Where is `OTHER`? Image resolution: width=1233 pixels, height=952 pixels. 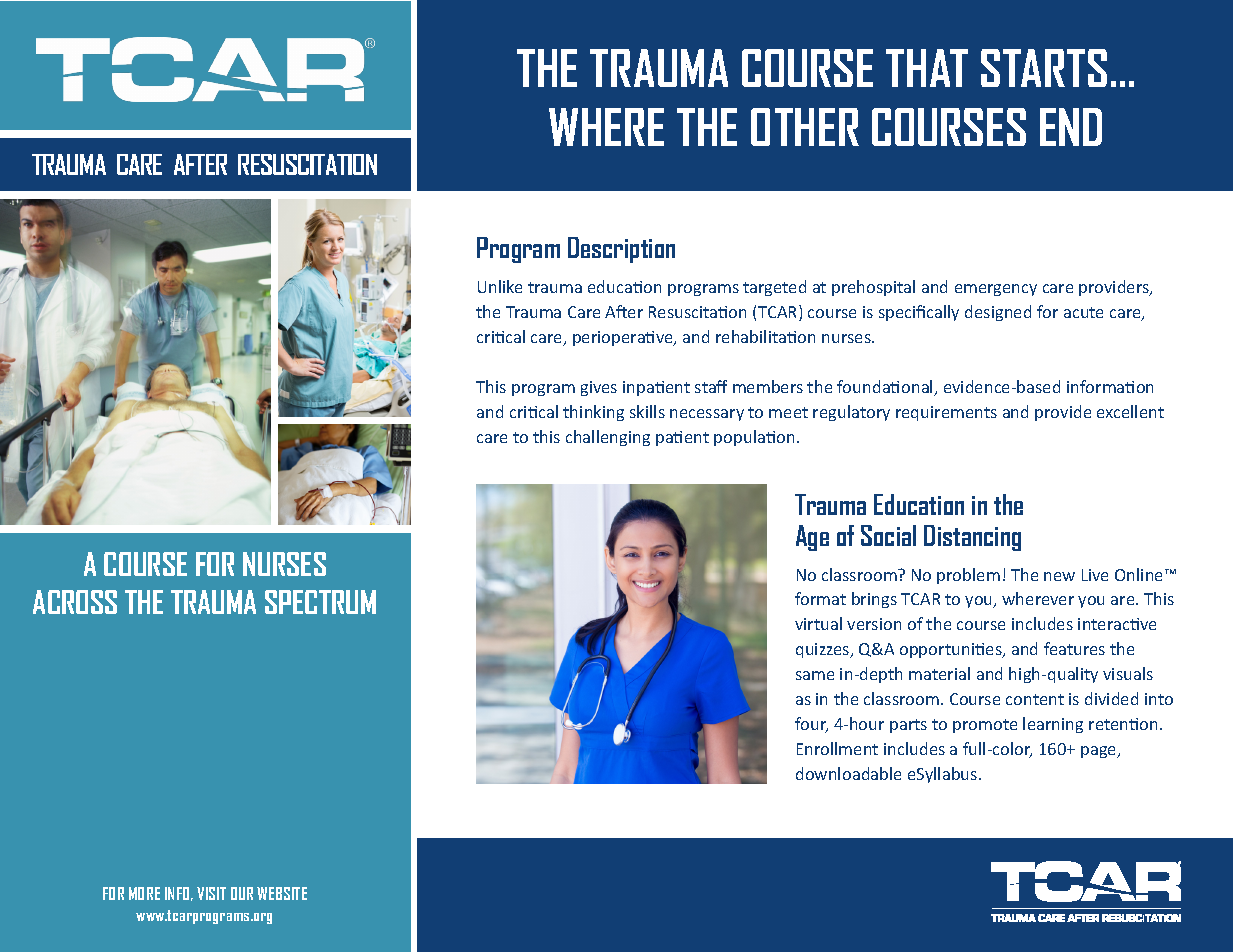 OTHER is located at coordinates (805, 127).
